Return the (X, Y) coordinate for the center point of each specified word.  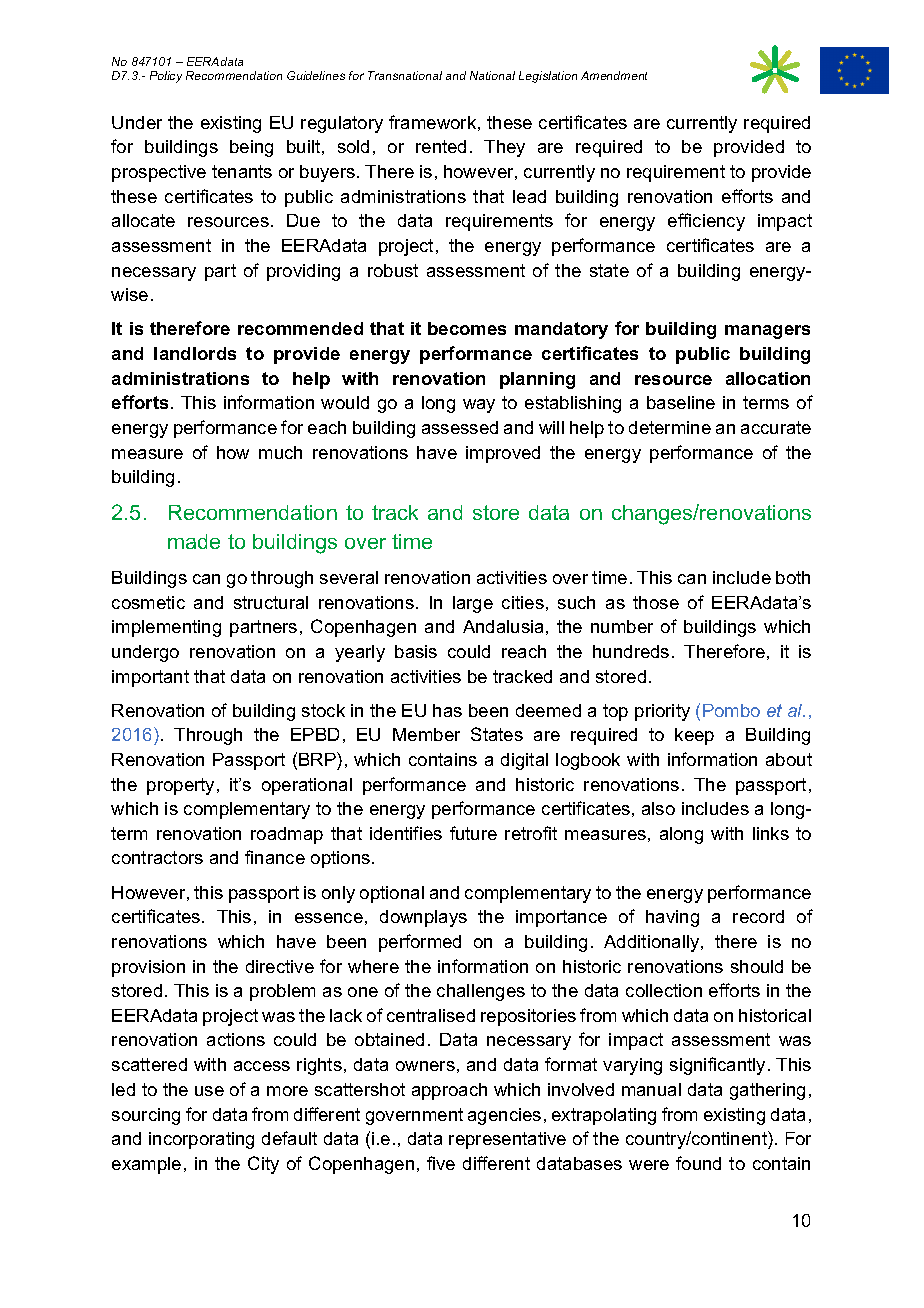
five (441, 1163)
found (698, 1163)
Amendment (614, 75)
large (473, 604)
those (656, 602)
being (251, 148)
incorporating (201, 1140)
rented (441, 146)
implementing (166, 628)
